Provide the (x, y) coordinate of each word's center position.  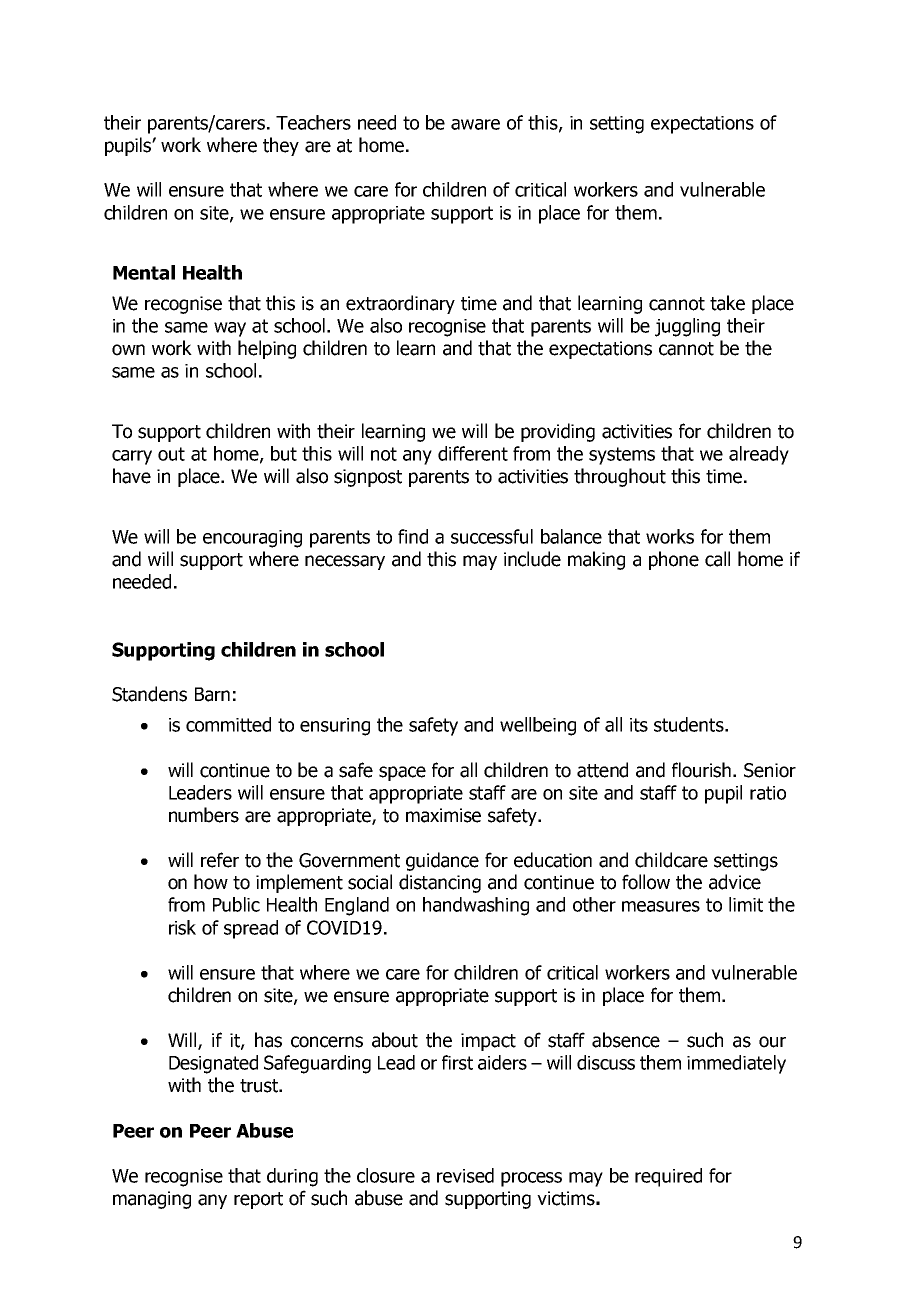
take (727, 303)
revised (465, 1175)
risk (182, 927)
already (759, 455)
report (258, 1200)
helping (267, 349)
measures (661, 906)
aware (475, 124)
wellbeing (538, 726)
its (639, 725)
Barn (212, 694)
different (473, 453)
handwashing (476, 906)
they (281, 146)
